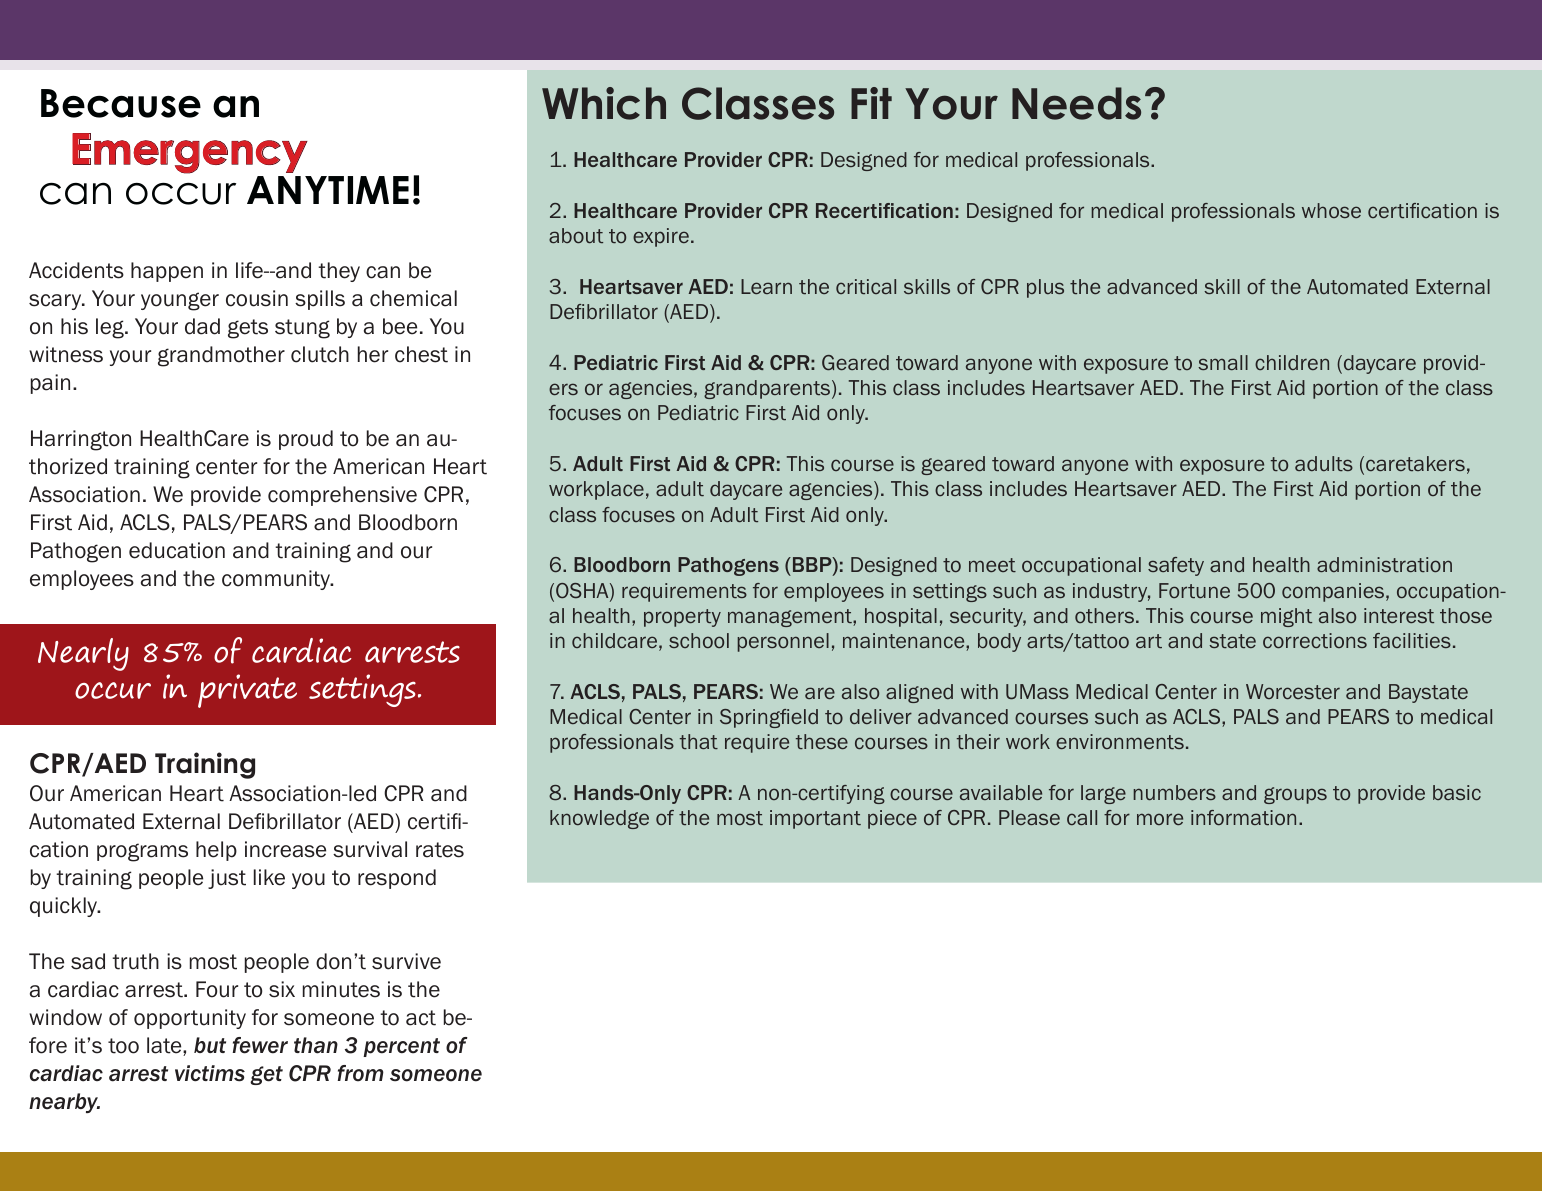 This screenshot has width=1542, height=1191. What do you see at coordinates (1286, 617) in the screenshot?
I see `might` at bounding box center [1286, 617].
